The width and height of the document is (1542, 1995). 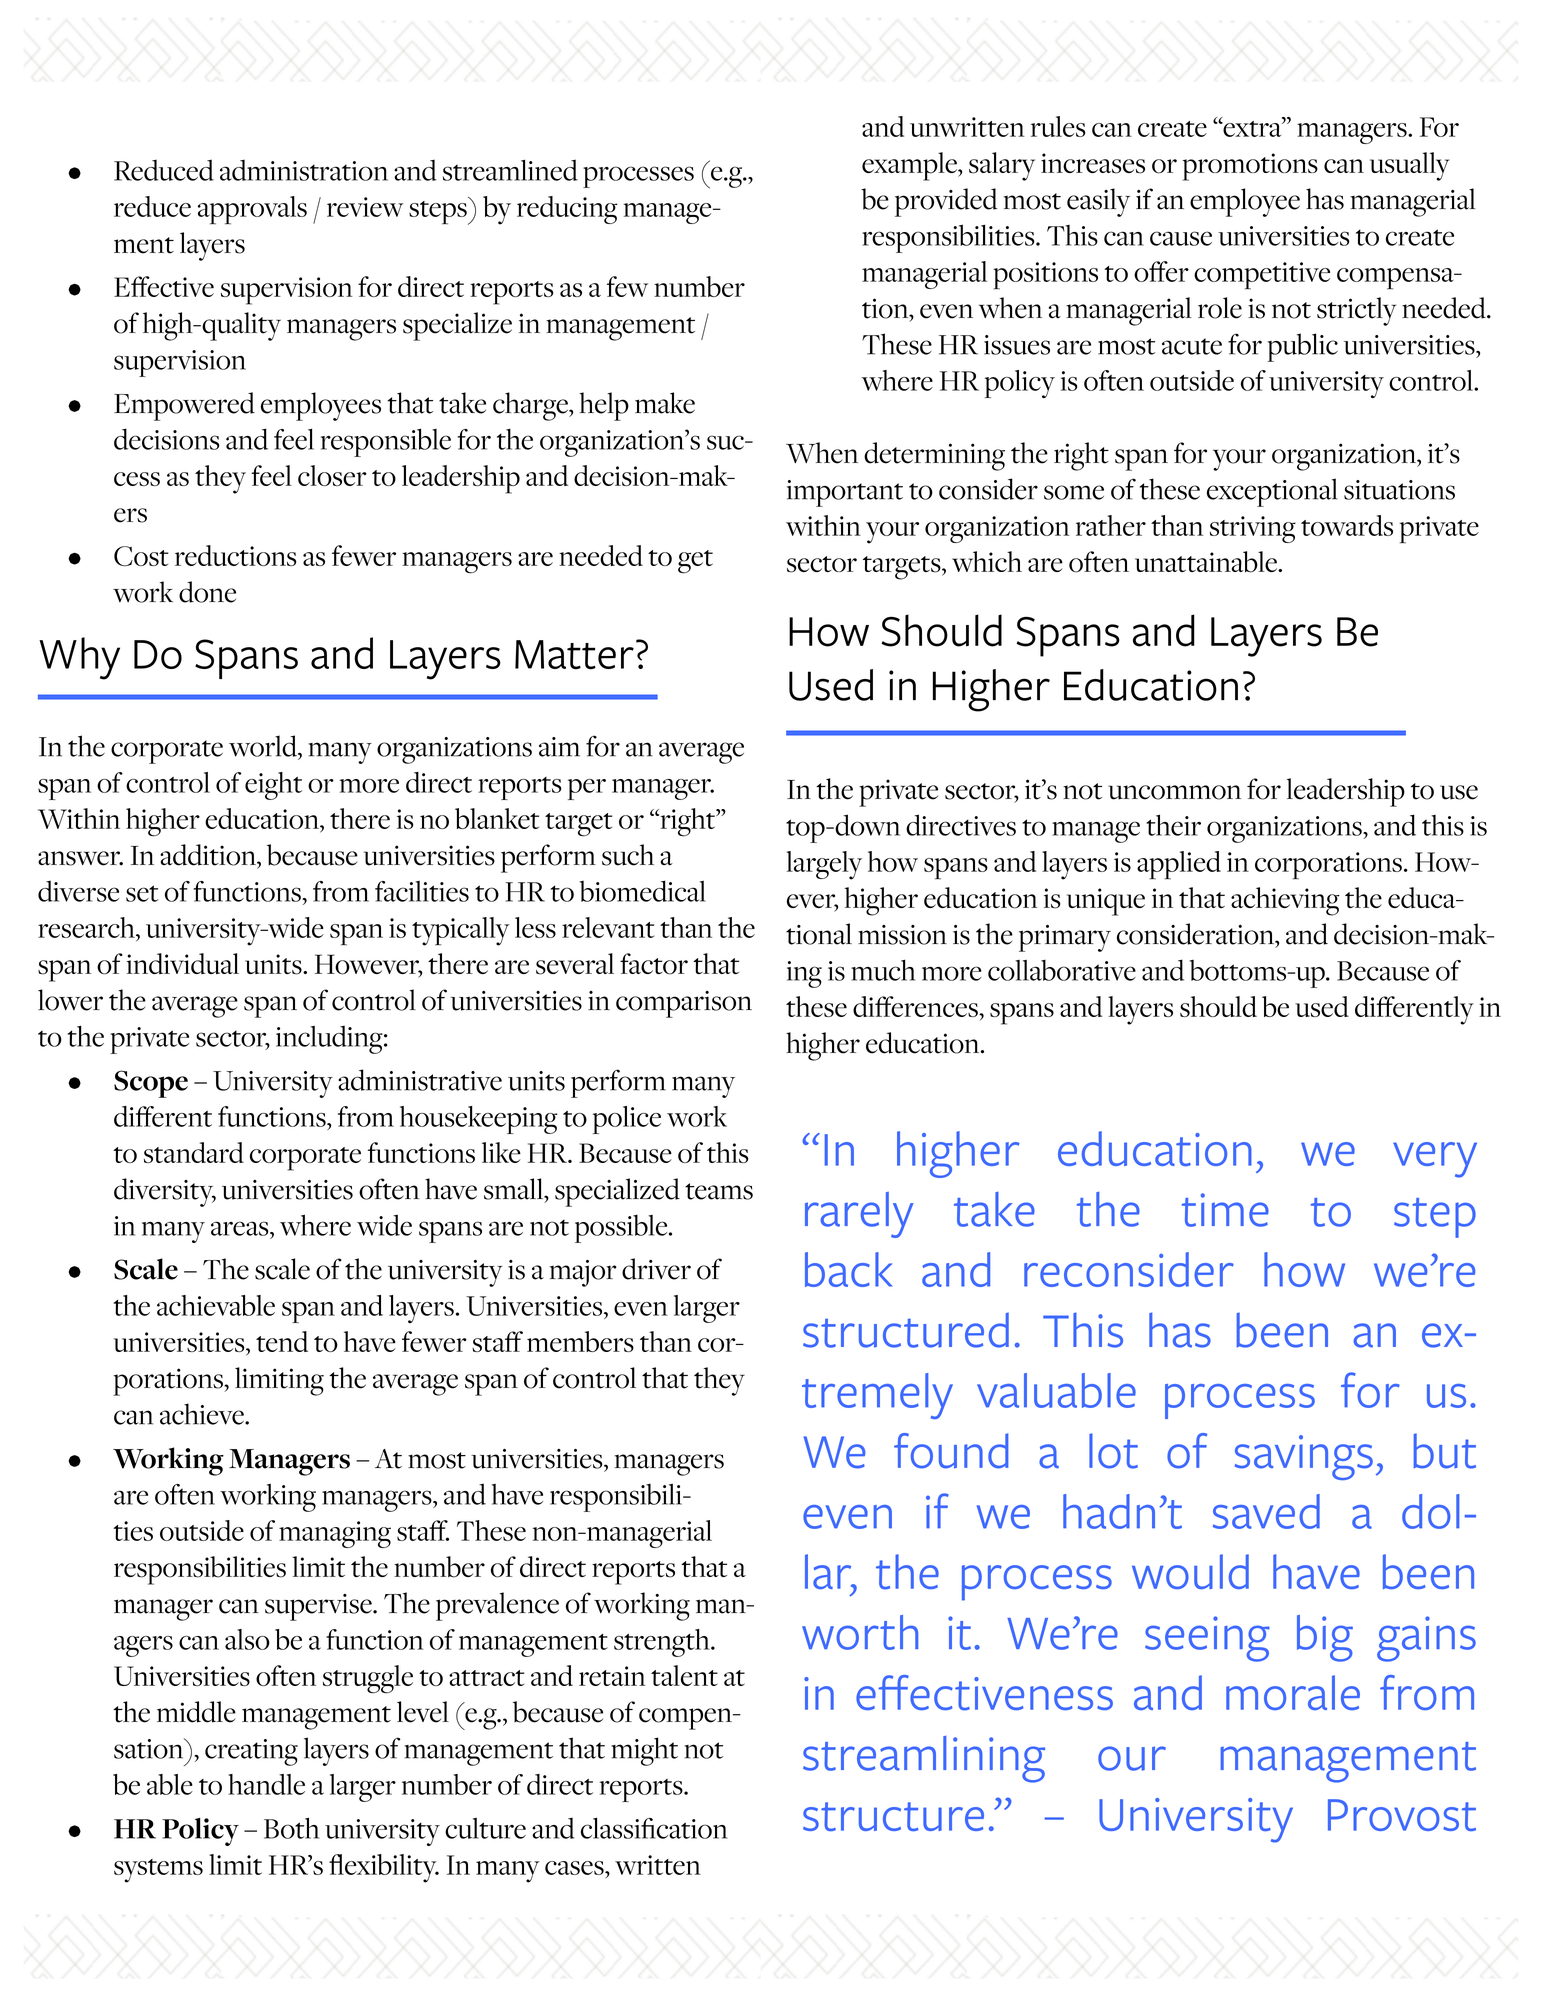 What do you see at coordinates (1225, 1210) in the document?
I see `time` at bounding box center [1225, 1210].
